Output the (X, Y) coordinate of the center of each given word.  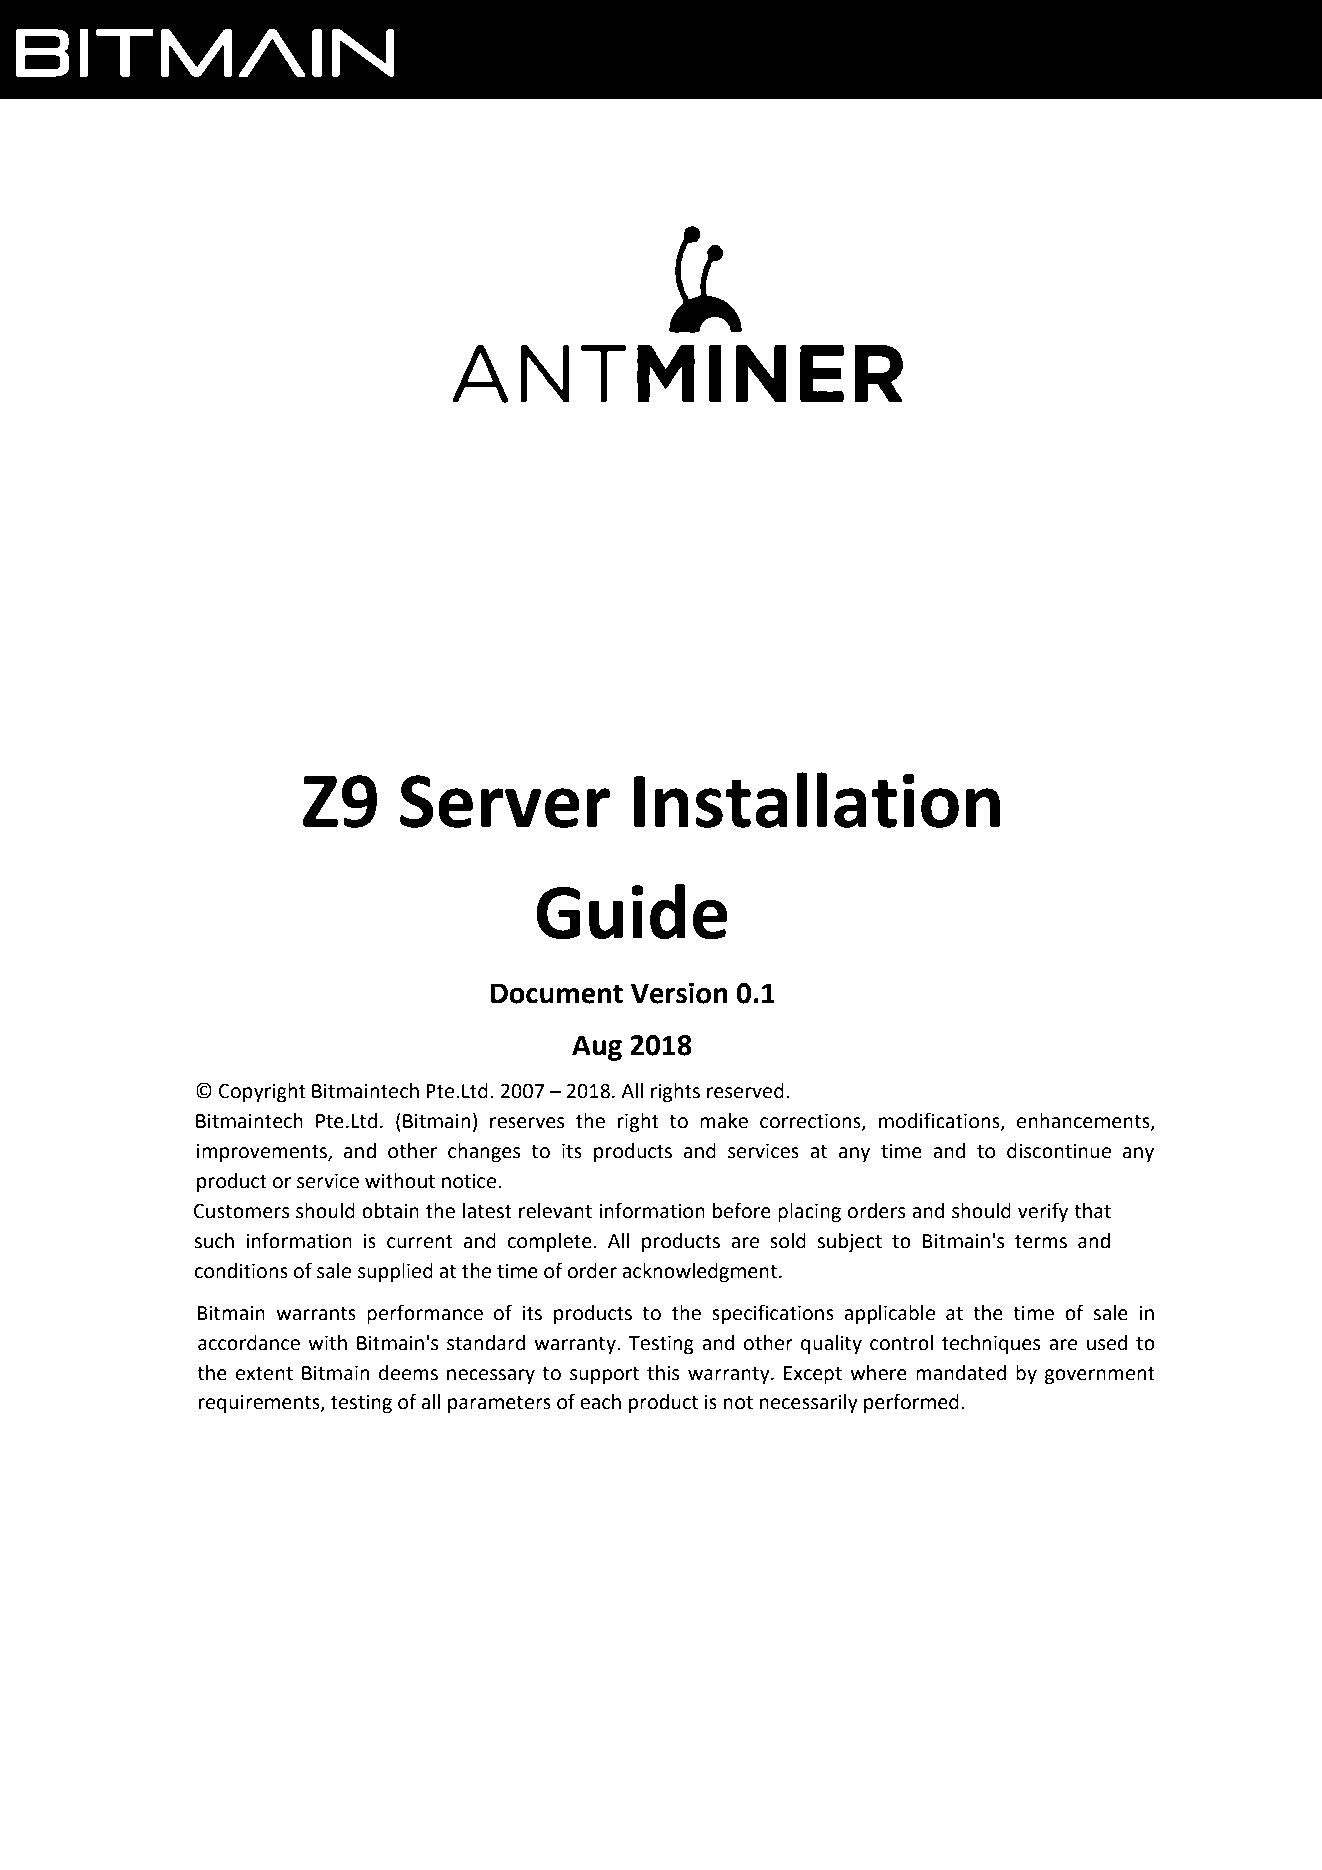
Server (505, 801)
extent (264, 1374)
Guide (631, 911)
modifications (940, 1121)
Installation (817, 800)
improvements (263, 1152)
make (724, 1121)
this (663, 1373)
